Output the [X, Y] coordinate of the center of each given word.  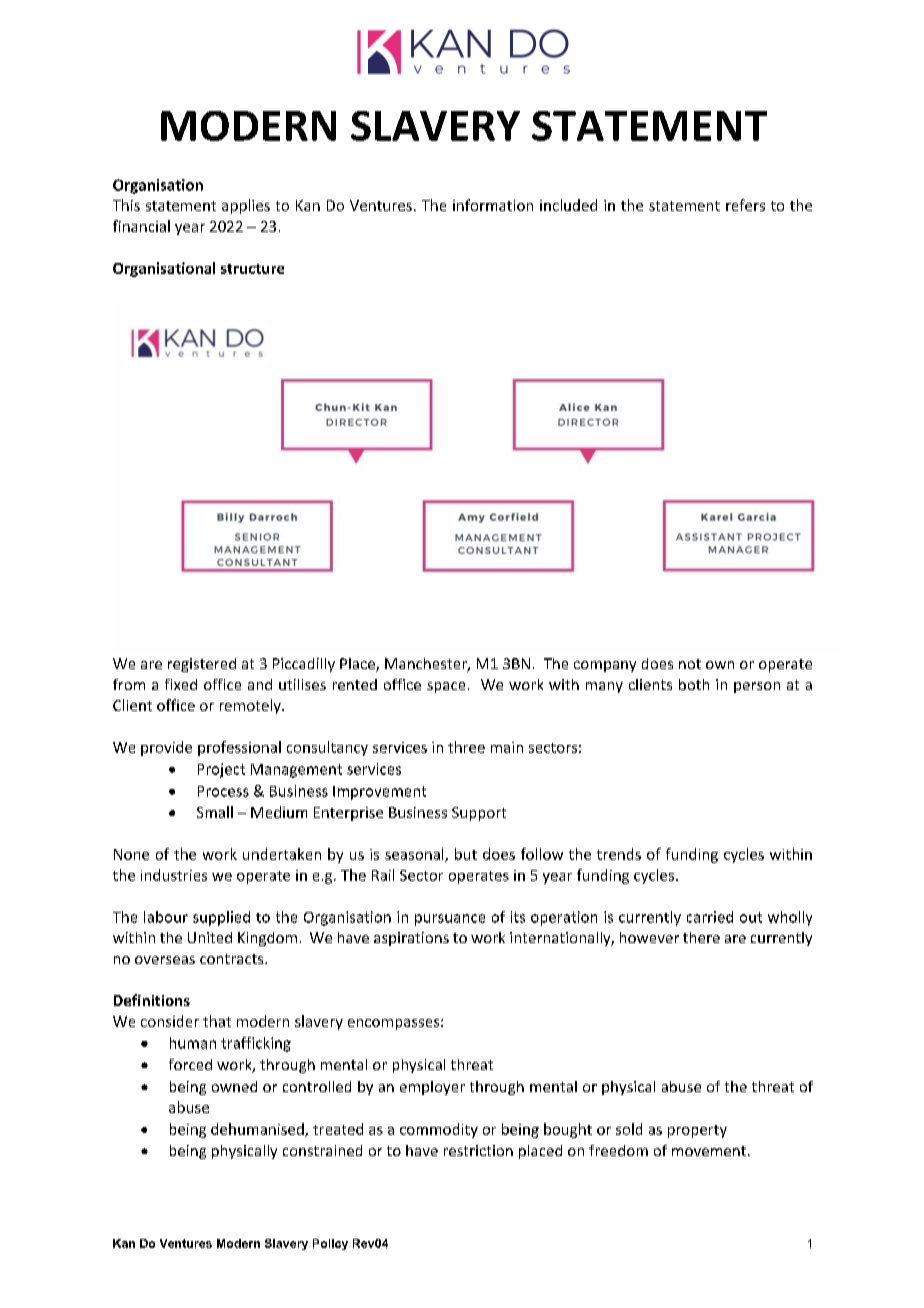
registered [202, 665]
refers [745, 205]
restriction [478, 1150]
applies [246, 206]
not [690, 664]
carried [710, 917]
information [493, 205]
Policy [330, 1244]
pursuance [450, 920]
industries [174, 875]
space [446, 687]
